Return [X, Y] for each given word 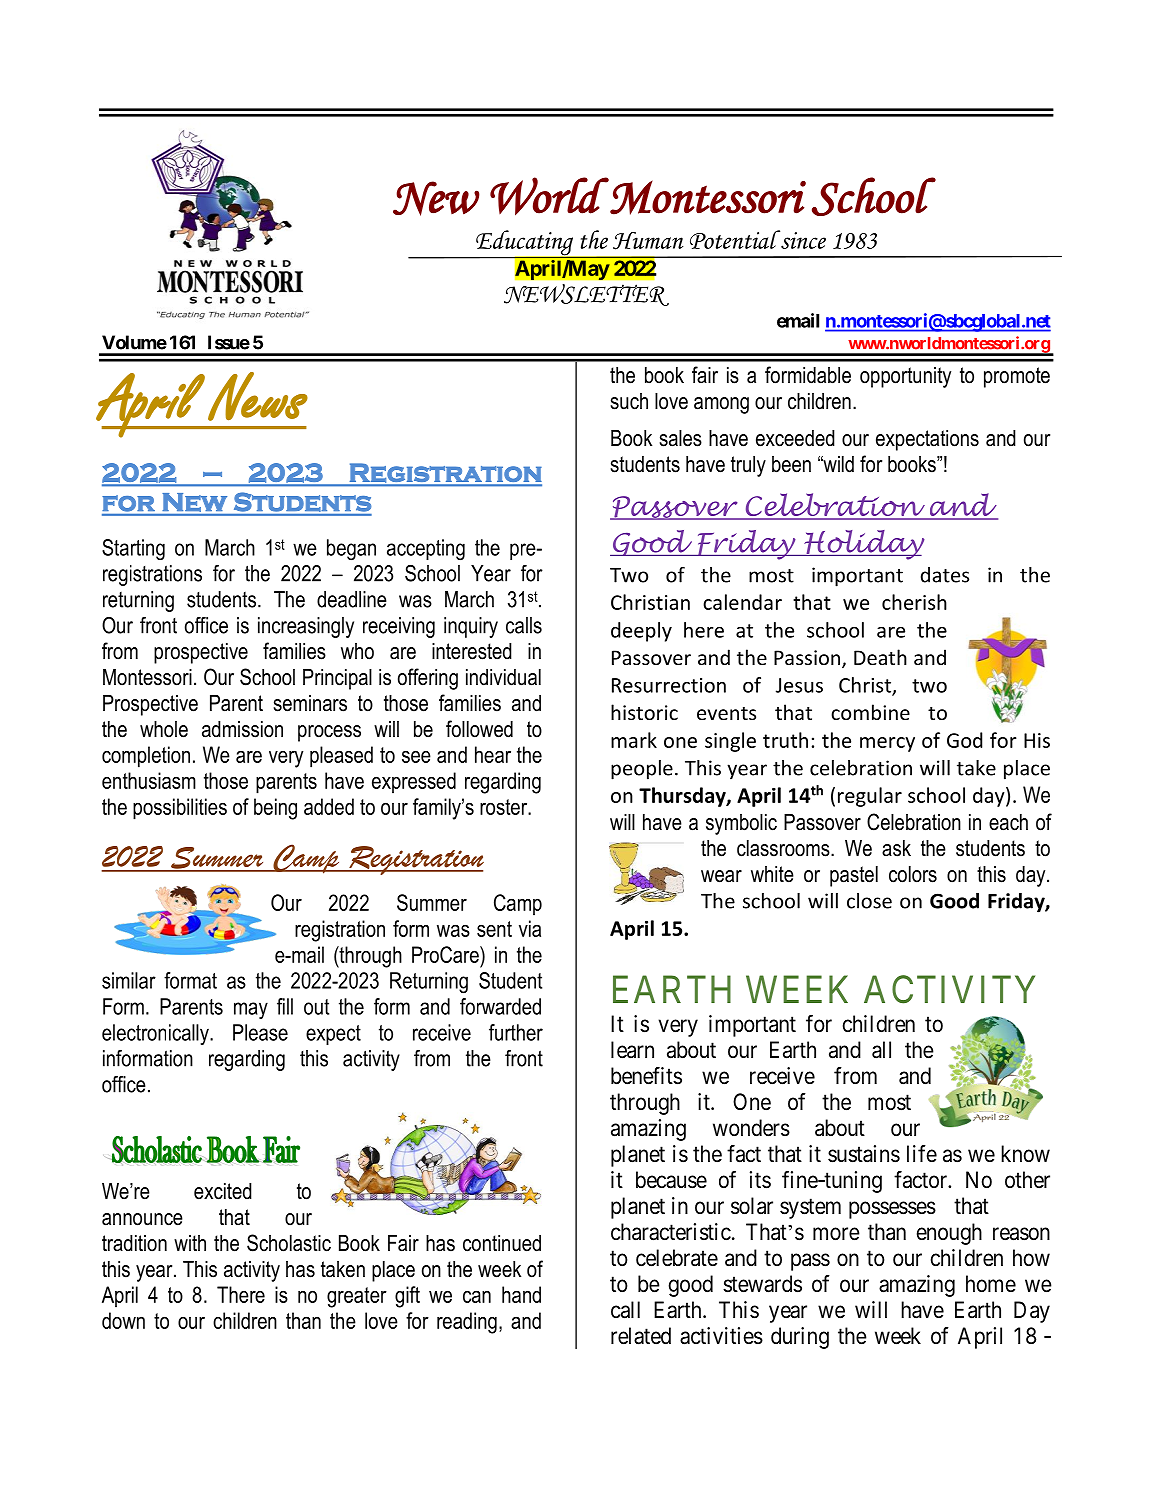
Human [648, 241]
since [802, 239]
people [642, 770]
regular [870, 797]
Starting [133, 549]
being [275, 809]
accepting [426, 550]
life [922, 1153]
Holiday [863, 545]
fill [285, 1006]
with [190, 1243]
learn [632, 1050]
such [629, 401]
